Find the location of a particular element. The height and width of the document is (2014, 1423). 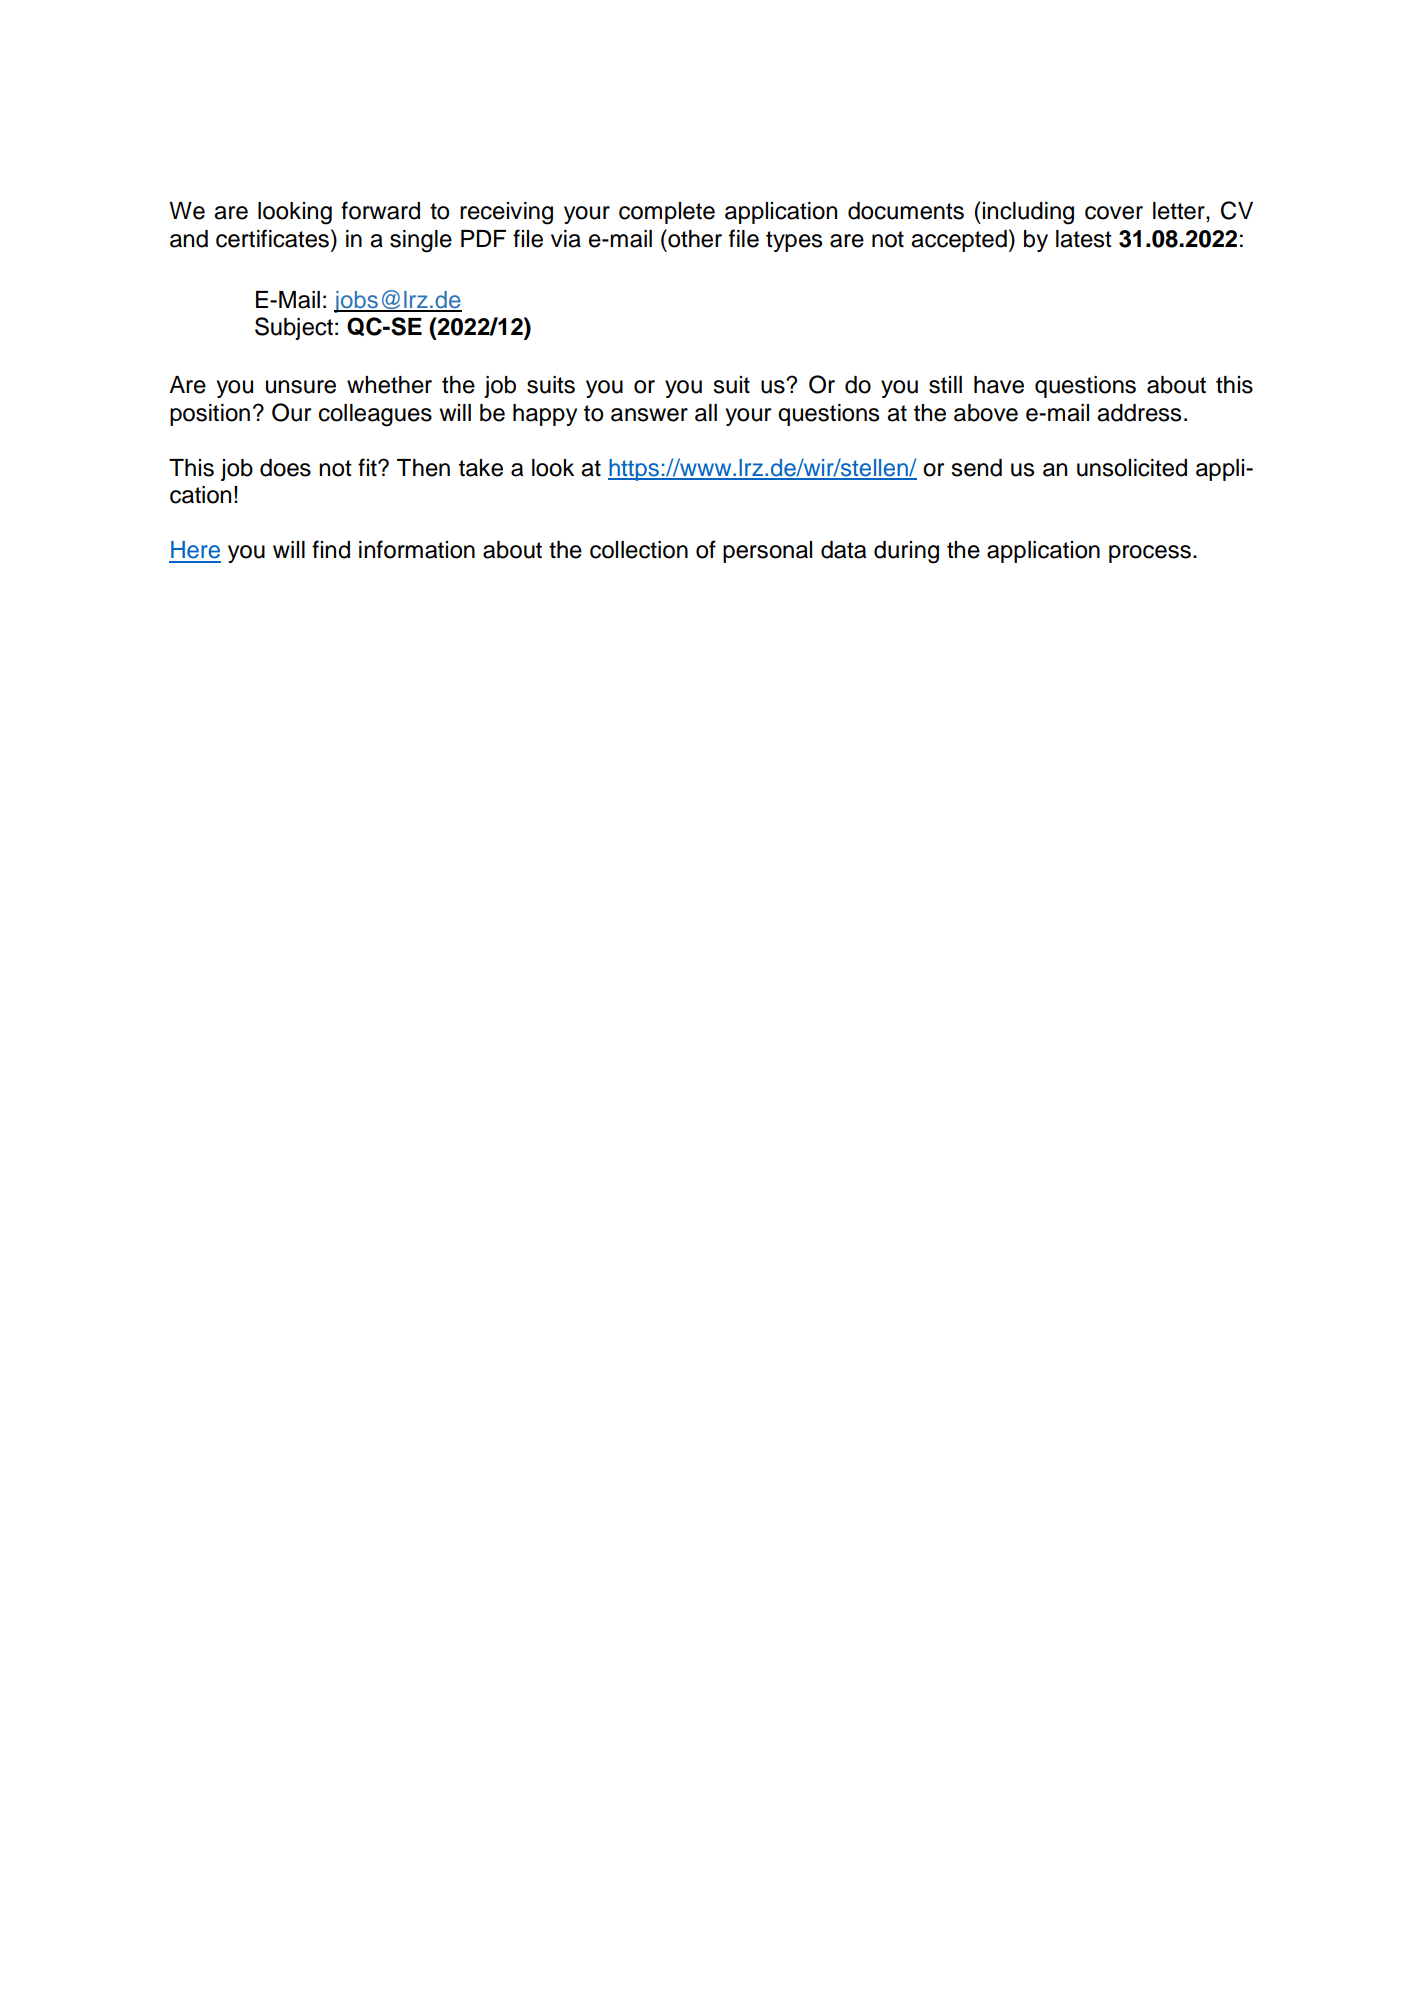

forward is located at coordinates (380, 210).
